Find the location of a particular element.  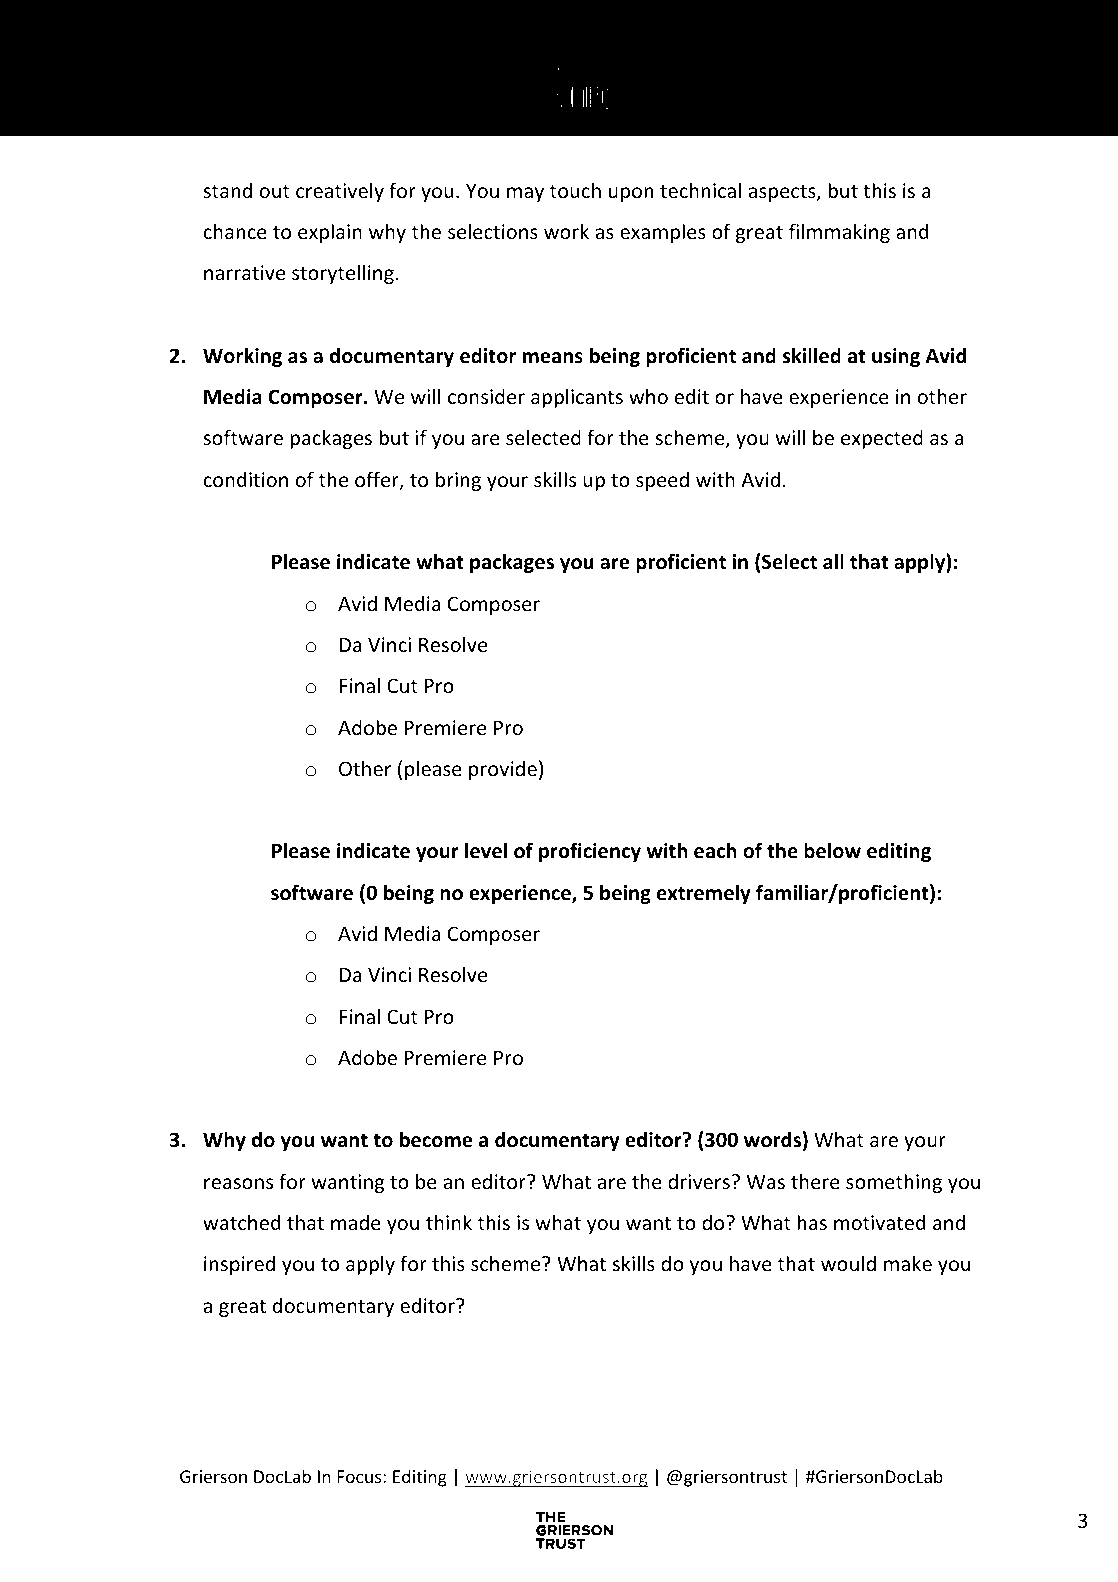

all is located at coordinates (833, 561).
